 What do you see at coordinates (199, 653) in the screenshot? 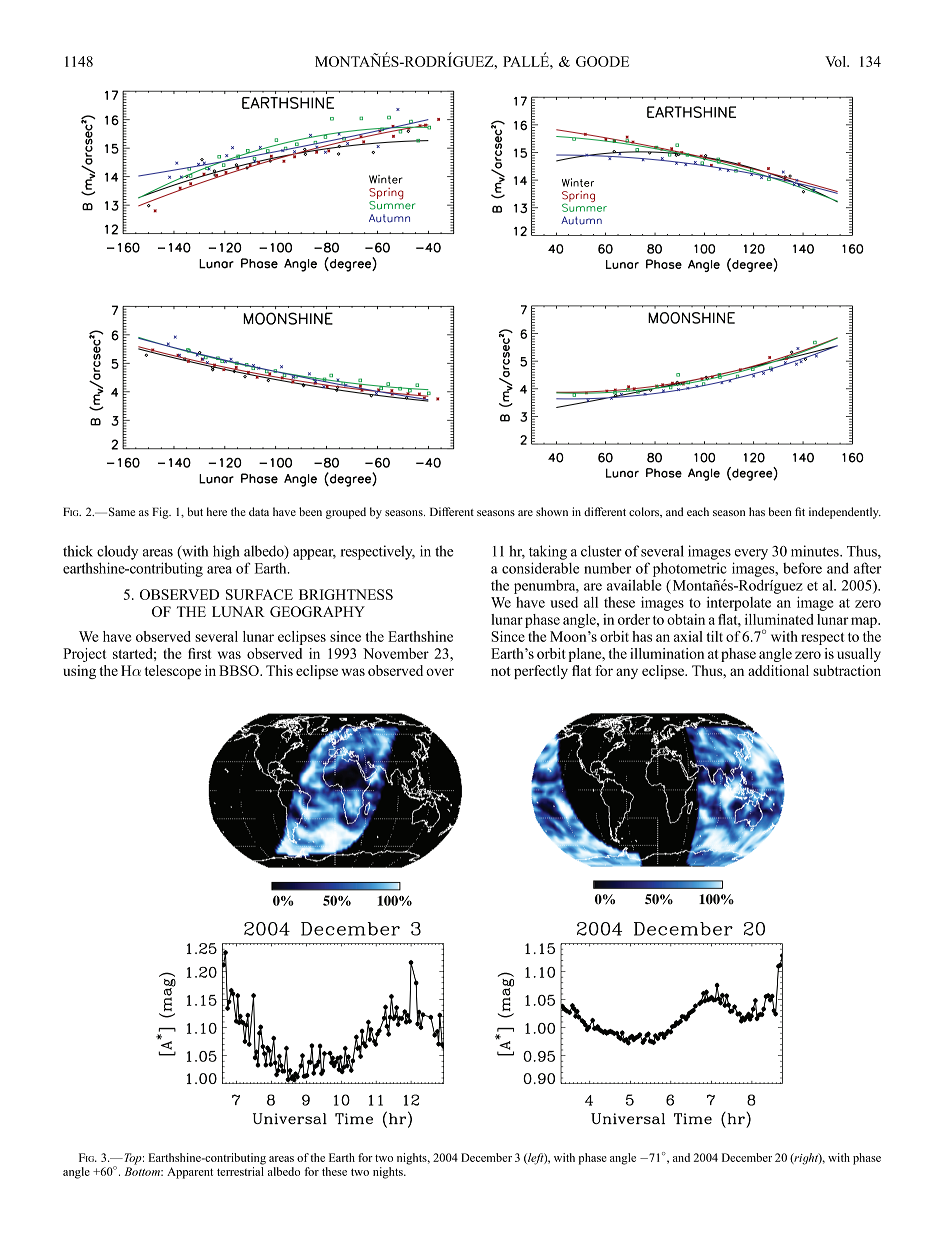
I see `first` at bounding box center [199, 653].
